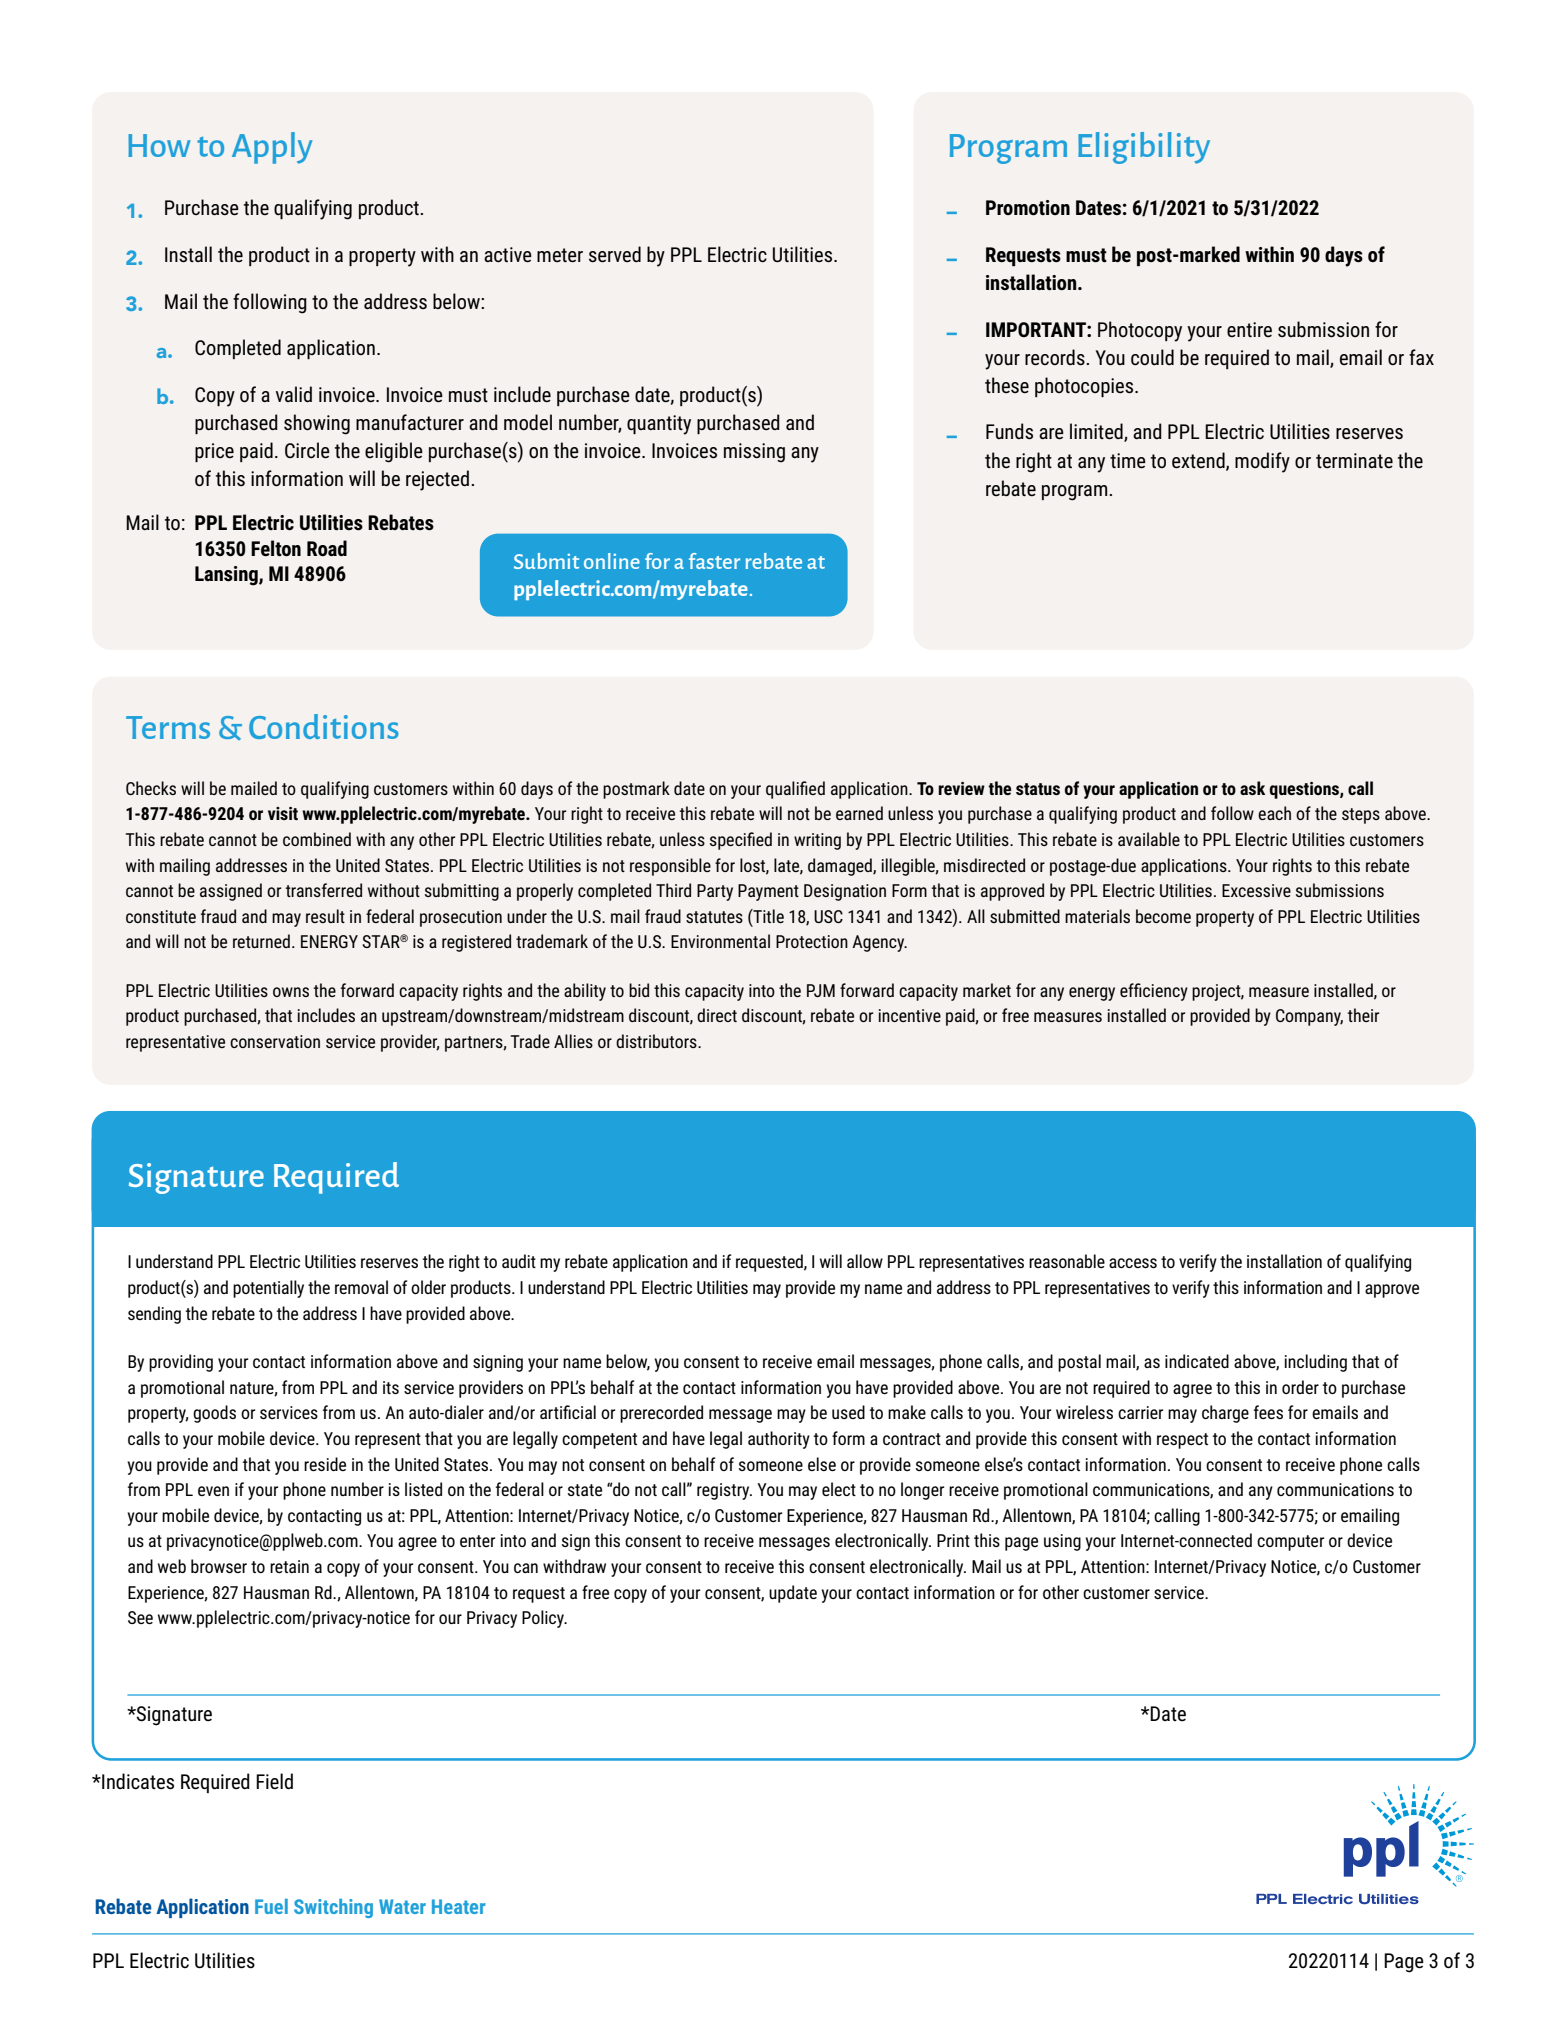  I want to click on served, so click(615, 254).
